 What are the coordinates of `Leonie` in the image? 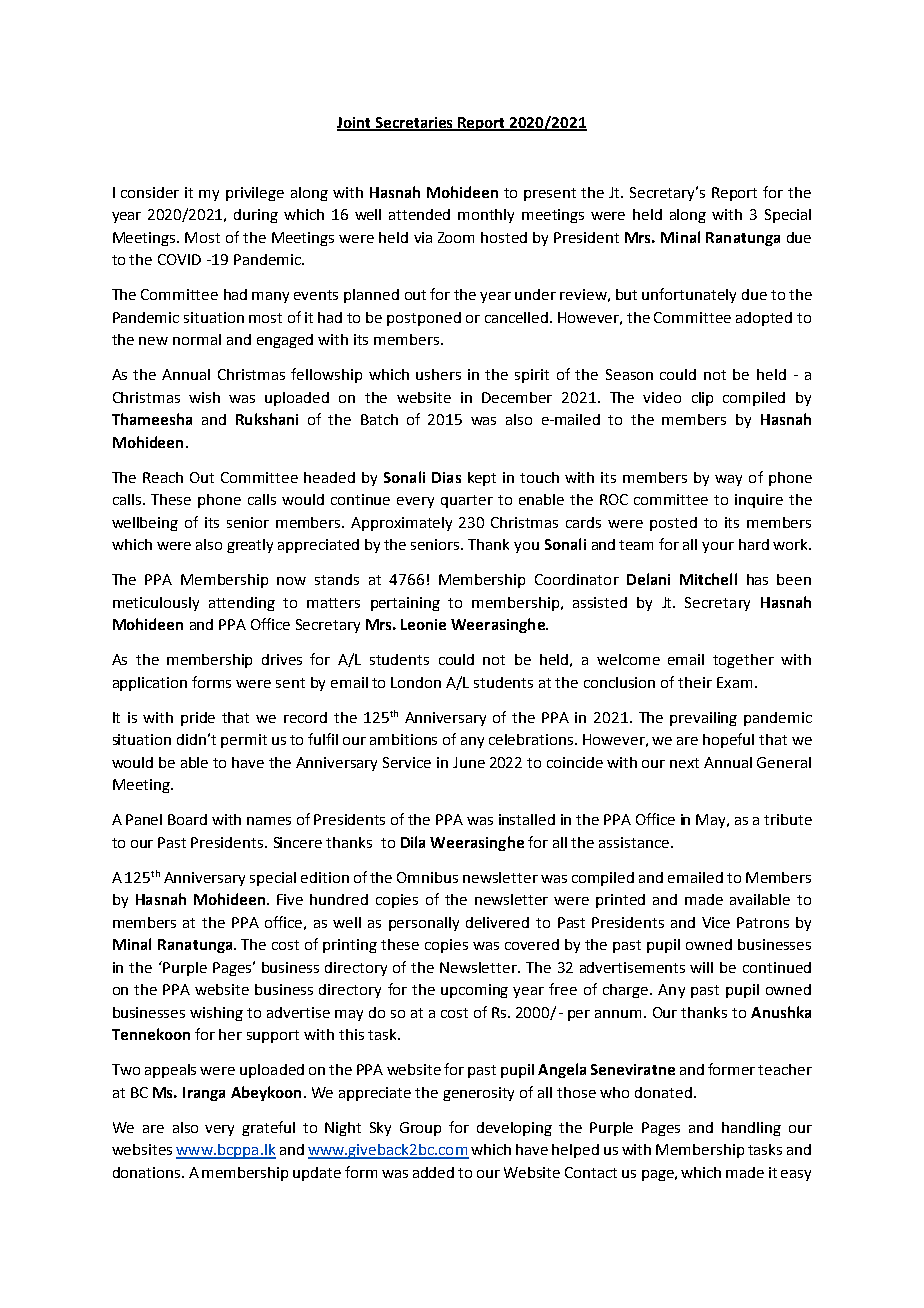 It's located at (423, 624).
